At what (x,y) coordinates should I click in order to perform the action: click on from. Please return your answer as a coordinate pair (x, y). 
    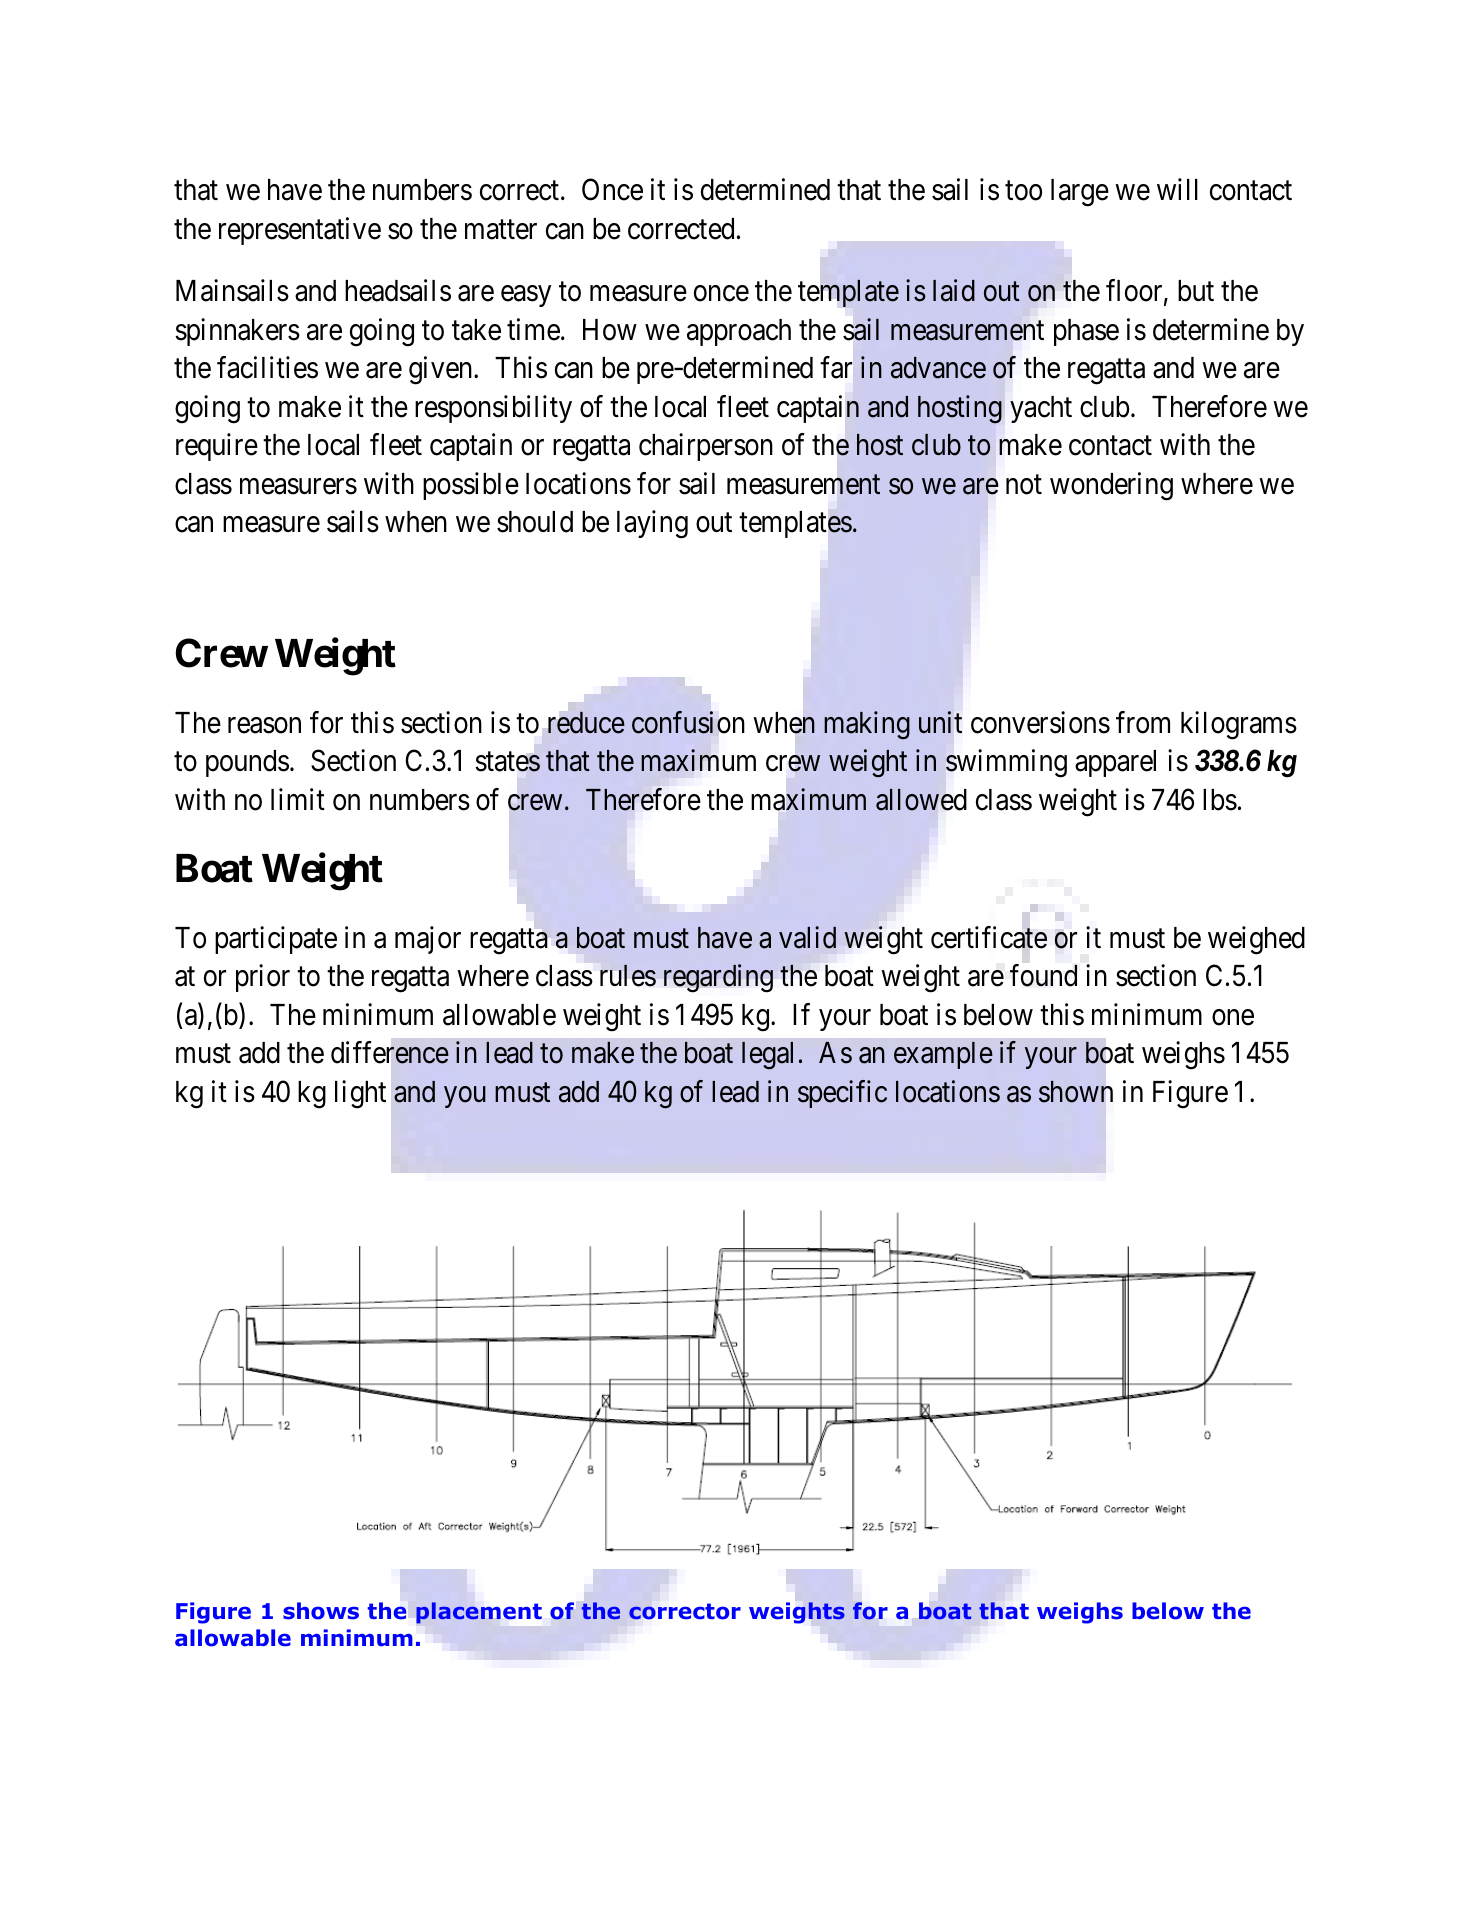
    Looking at the image, I should click on (1143, 722).
